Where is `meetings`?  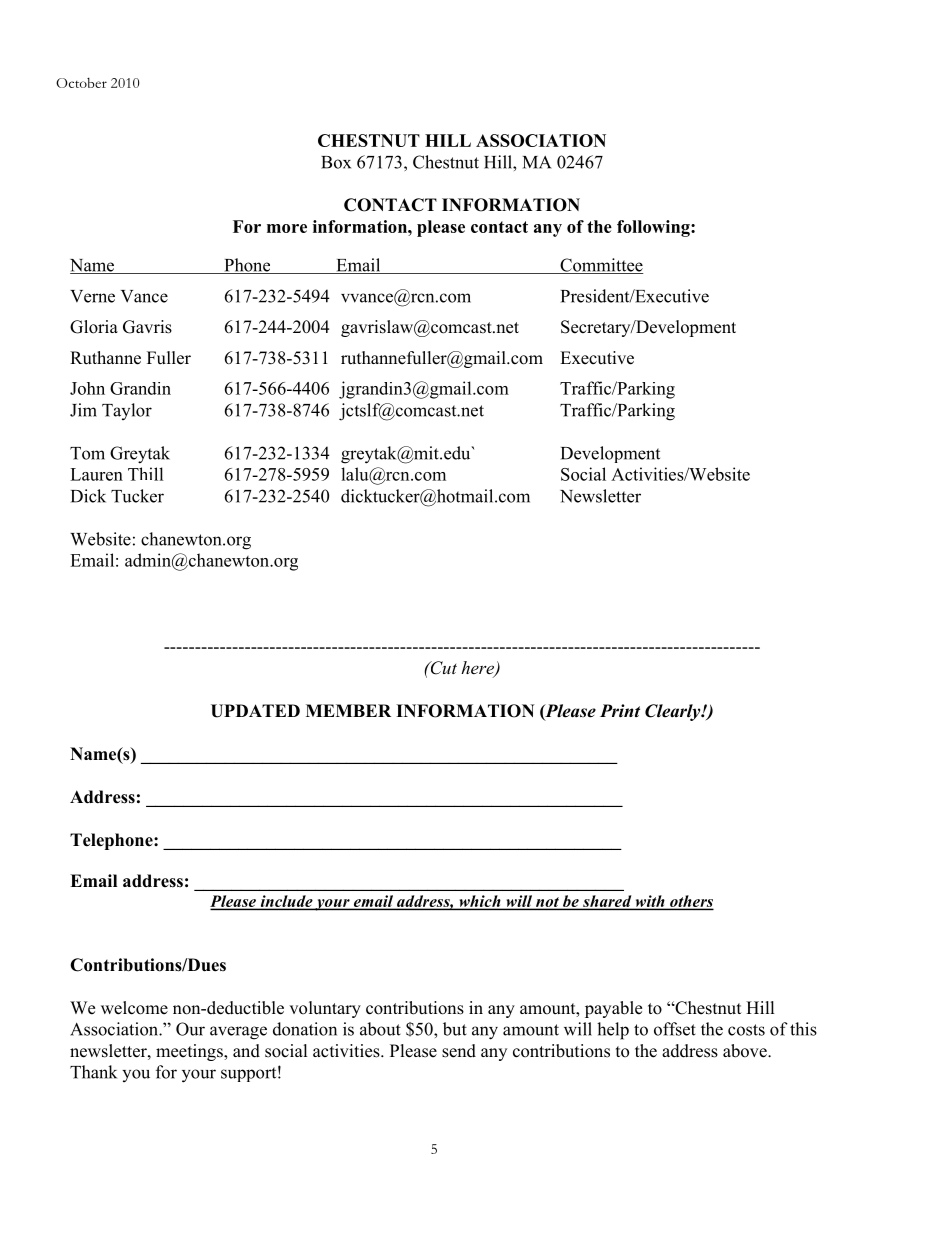 meetings is located at coordinates (190, 1052).
